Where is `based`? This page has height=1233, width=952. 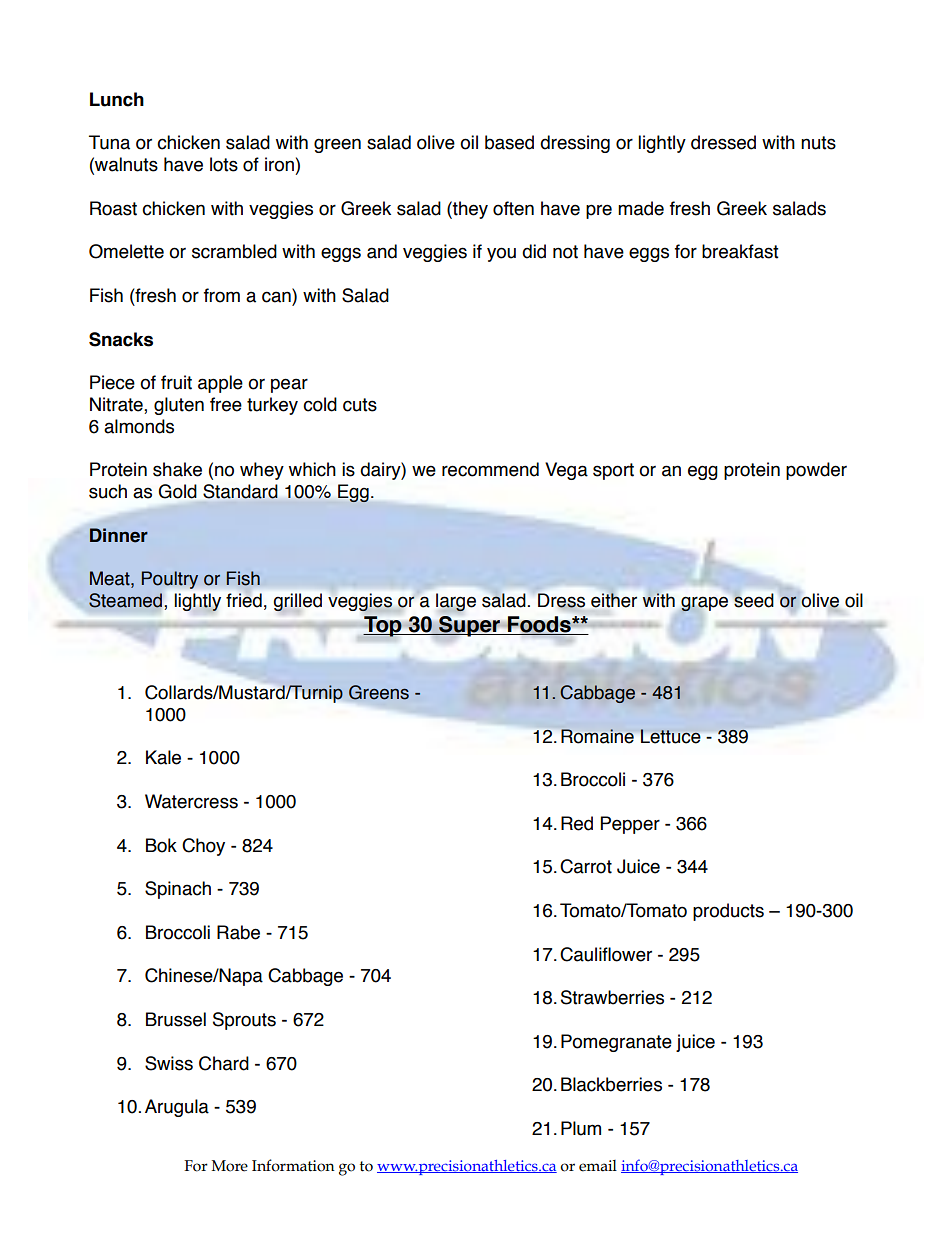 based is located at coordinates (509, 142).
